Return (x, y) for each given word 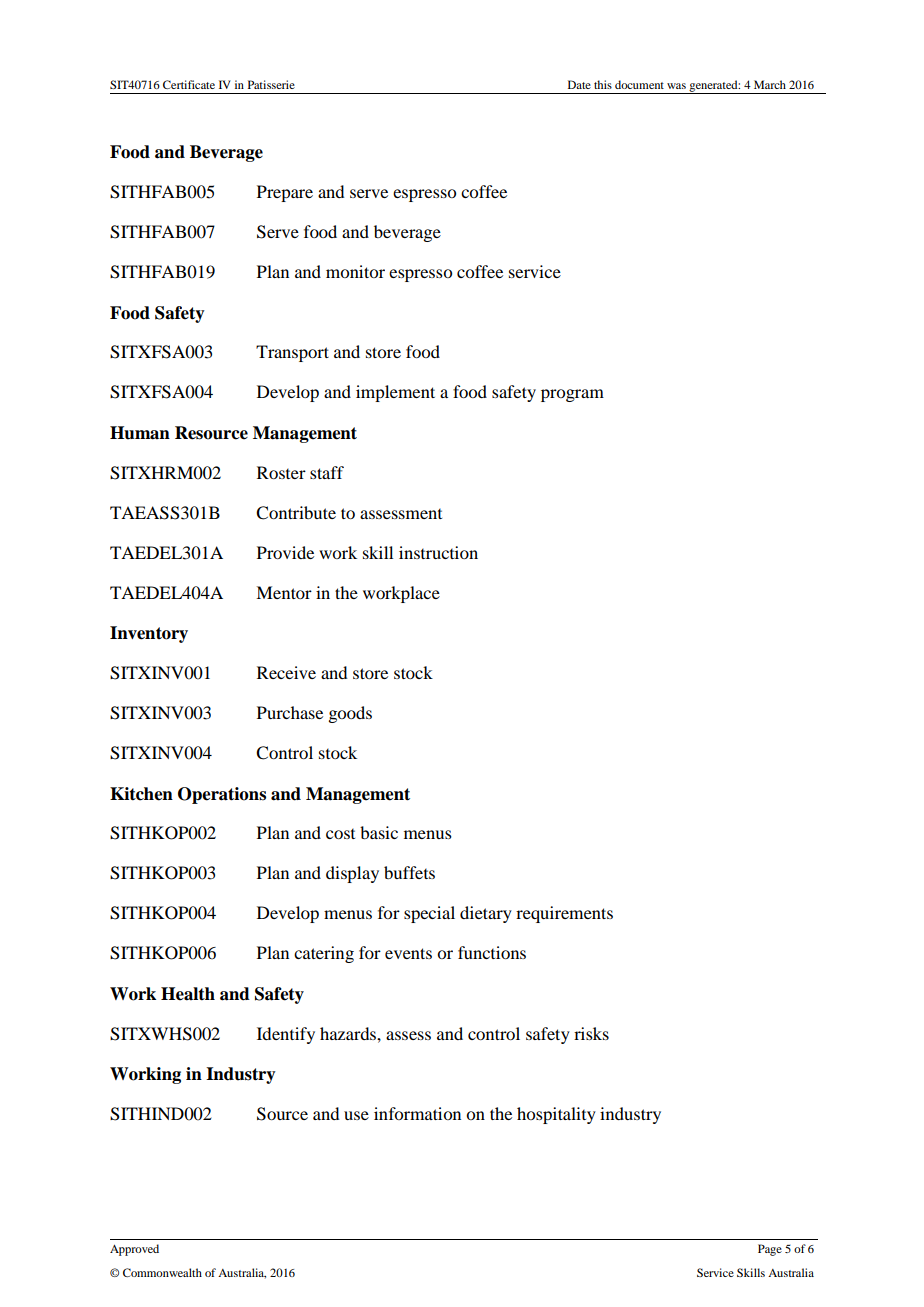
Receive (286, 672)
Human (140, 433)
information (417, 1113)
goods (350, 714)
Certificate (189, 84)
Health (188, 994)
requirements (564, 914)
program (572, 395)
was (676, 86)
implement (395, 393)
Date (579, 84)
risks (591, 1033)
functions (492, 952)
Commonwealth (162, 1272)
